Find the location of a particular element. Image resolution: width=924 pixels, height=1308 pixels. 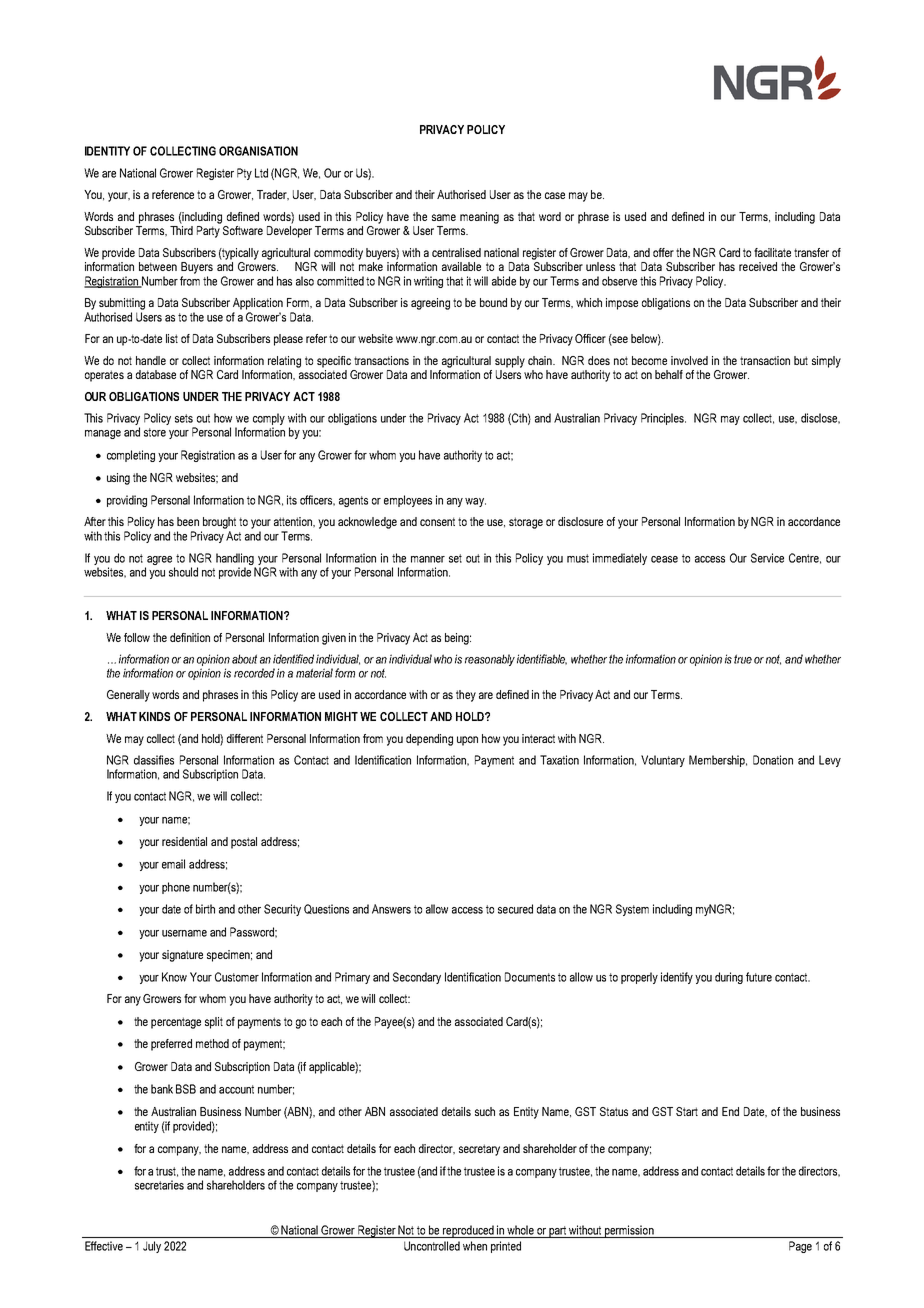

facilitate is located at coordinates (772, 252).
